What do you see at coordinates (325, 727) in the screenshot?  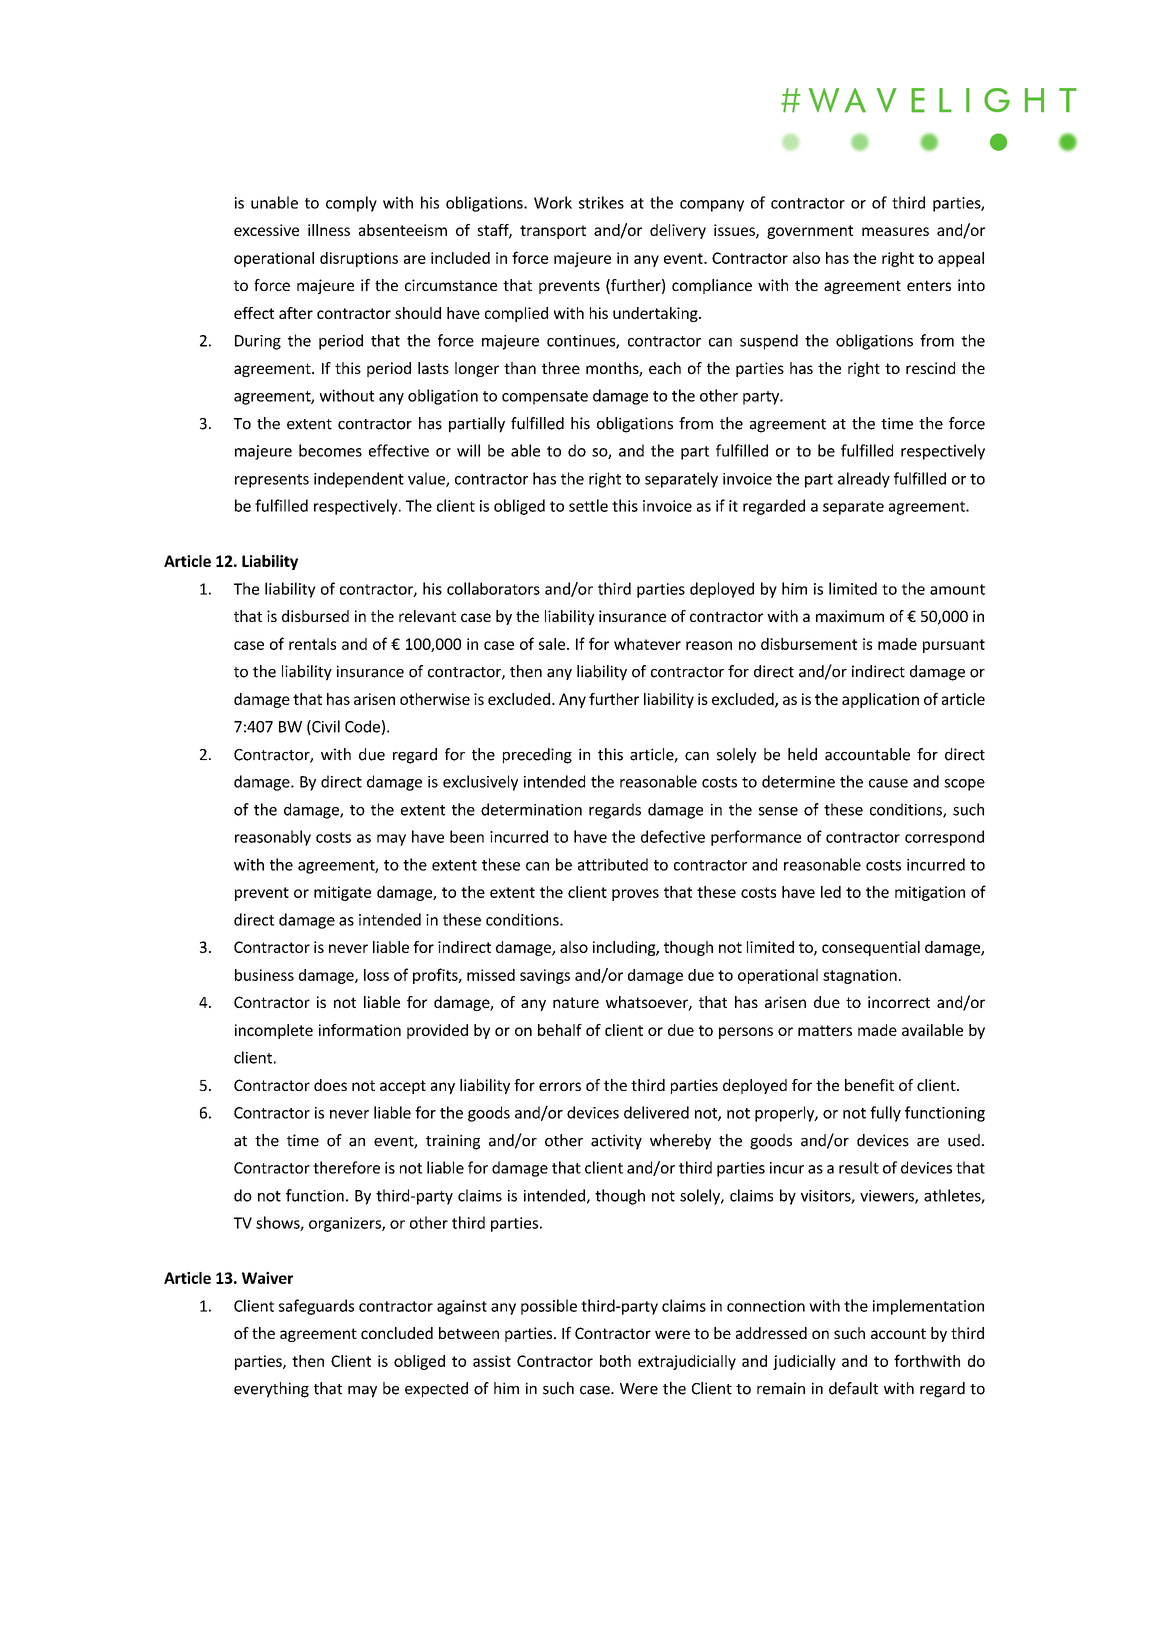 I see `Civil` at bounding box center [325, 727].
